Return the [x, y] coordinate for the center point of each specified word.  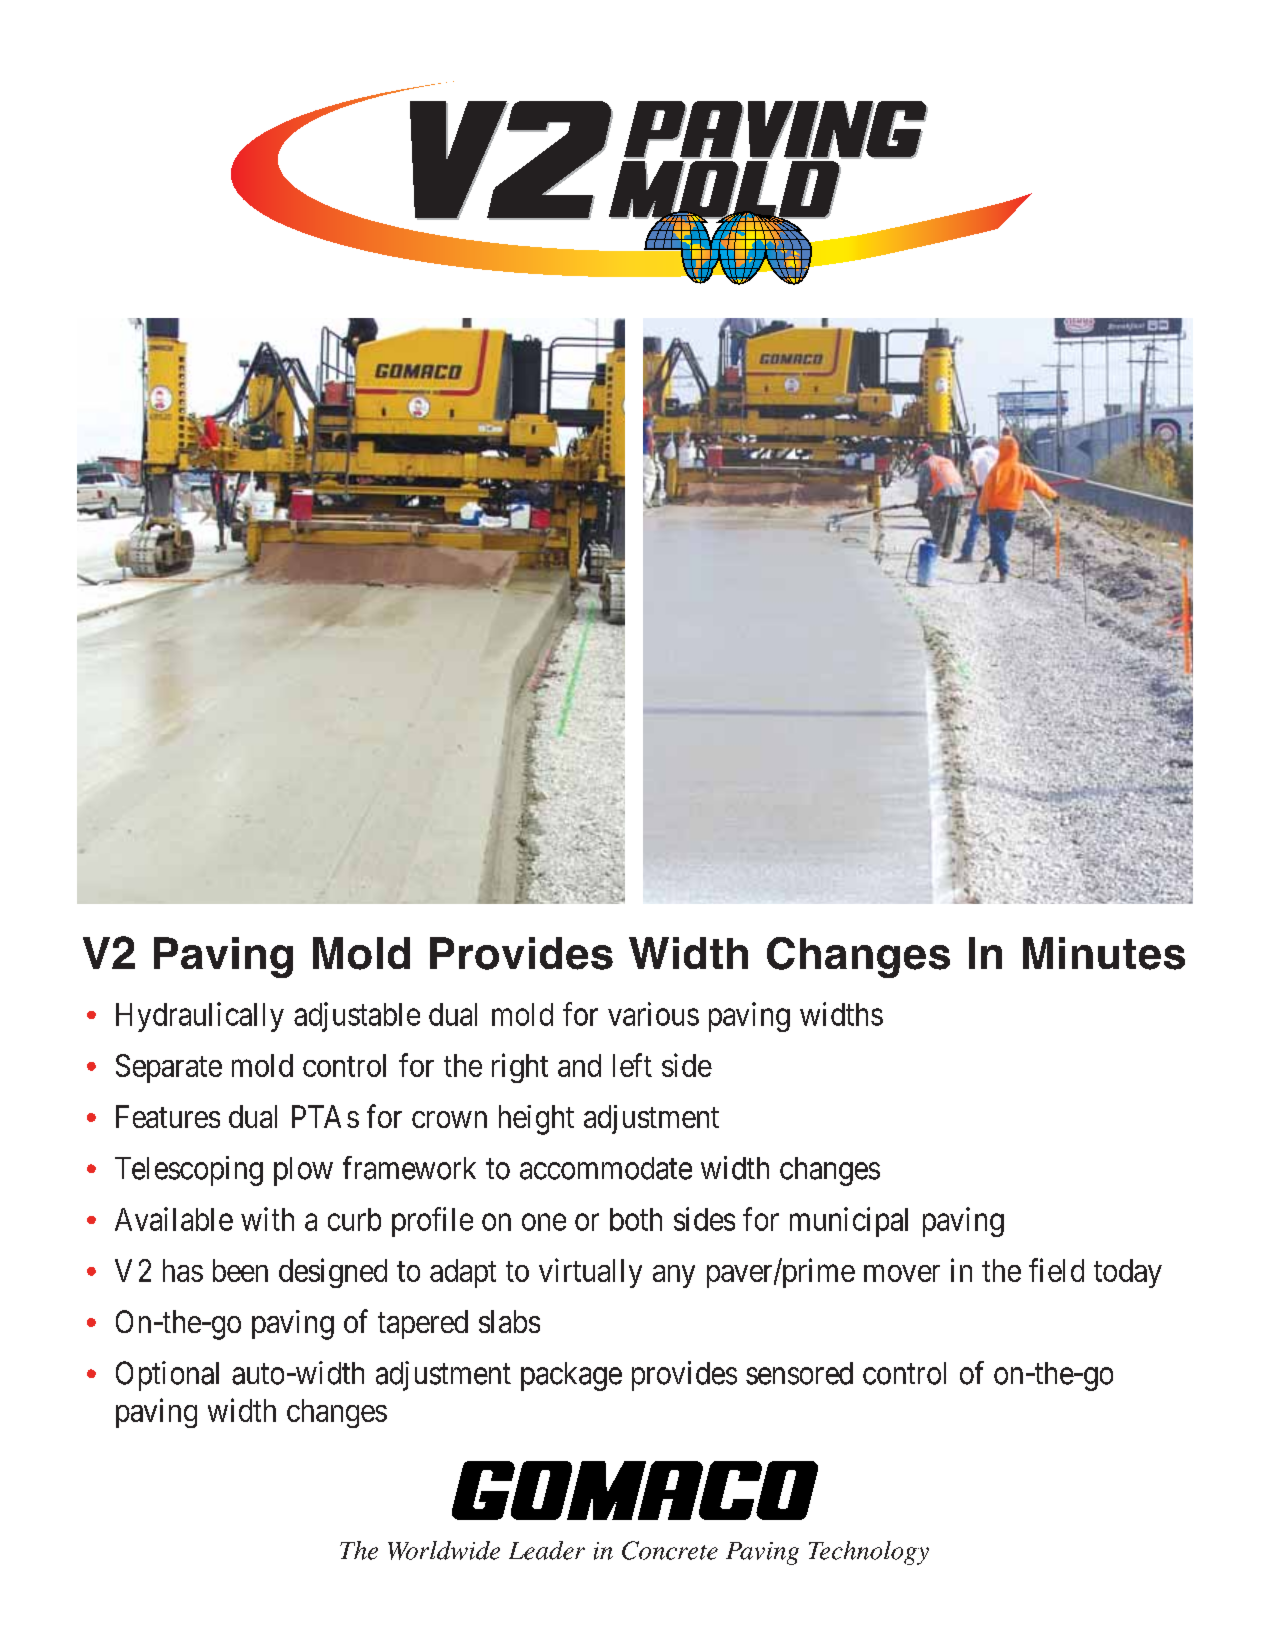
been [240, 1270]
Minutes [1104, 953]
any [674, 1276]
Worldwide [444, 1550]
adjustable [357, 1017]
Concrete [670, 1550]
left [632, 1065]
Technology [869, 1553]
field [1056, 1270]
